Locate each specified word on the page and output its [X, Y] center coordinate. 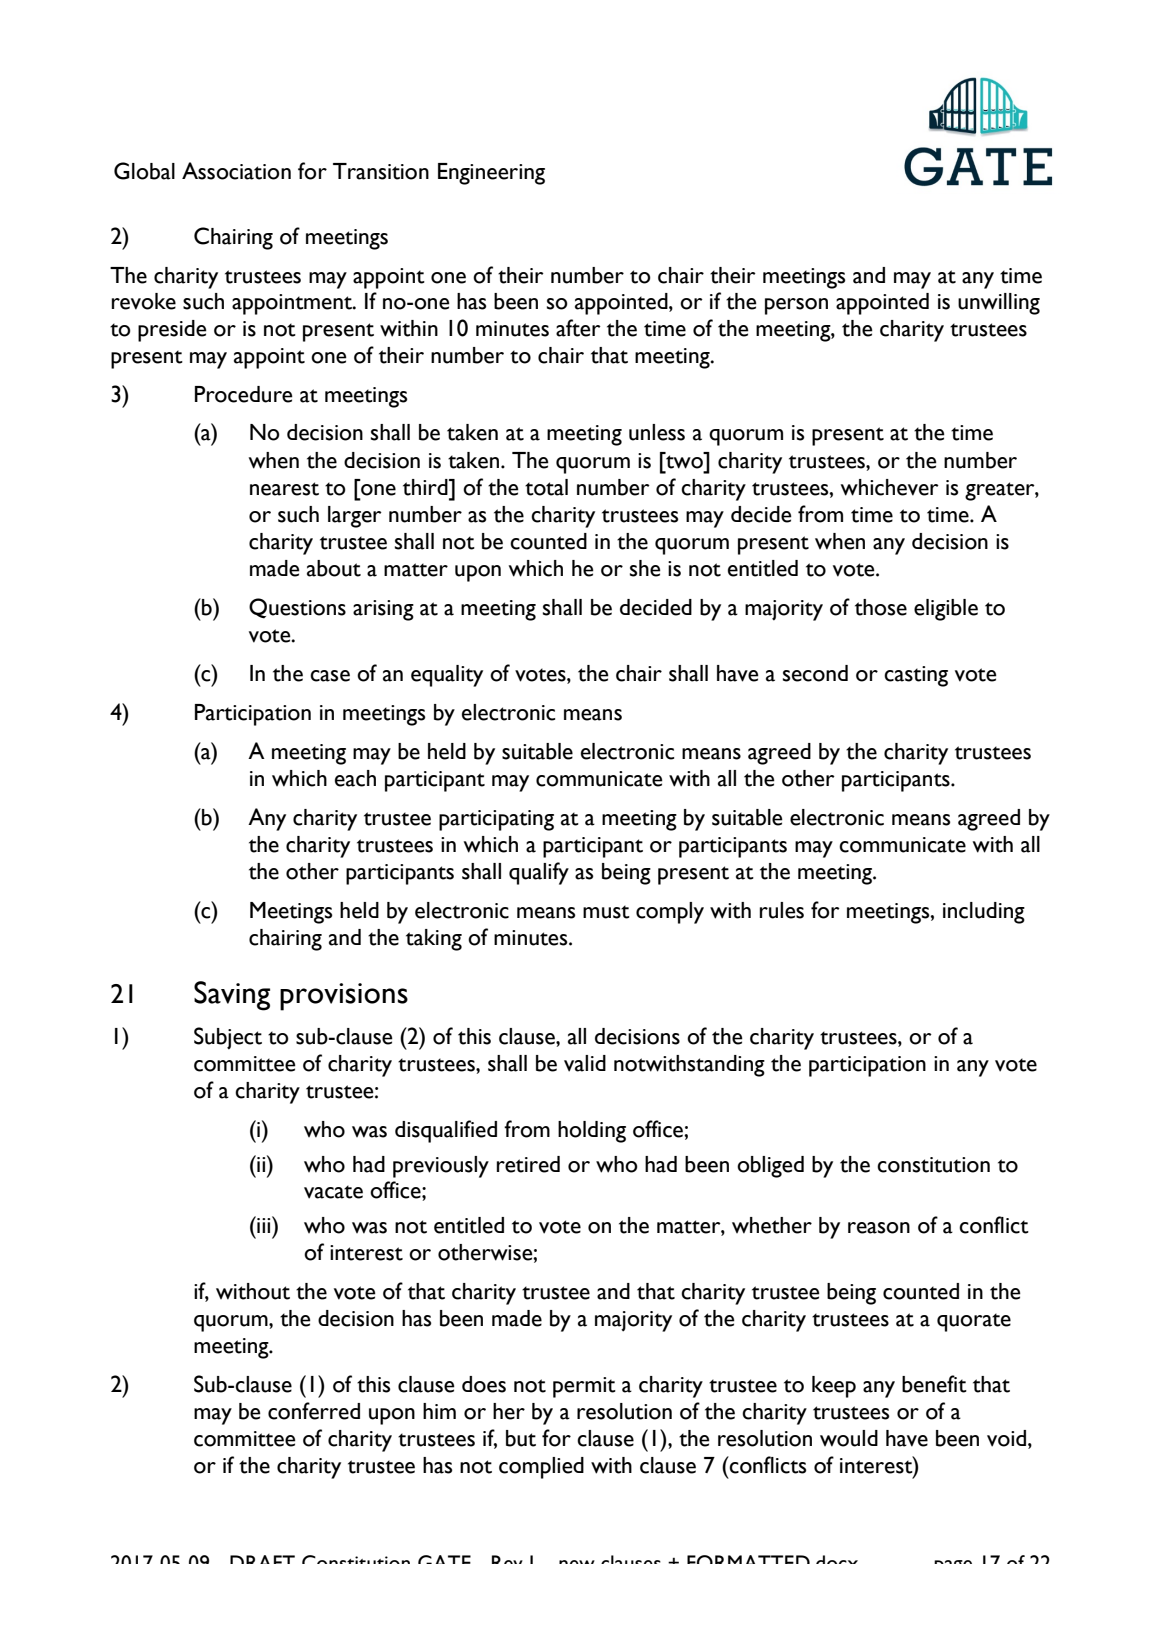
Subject [228, 1038]
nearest [284, 489]
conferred [314, 1411]
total [546, 487]
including [984, 913]
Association [236, 171]
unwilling [999, 304]
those [881, 607]
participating [496, 820]
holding [592, 1132]
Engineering [491, 174]
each [355, 778]
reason [879, 1228]
